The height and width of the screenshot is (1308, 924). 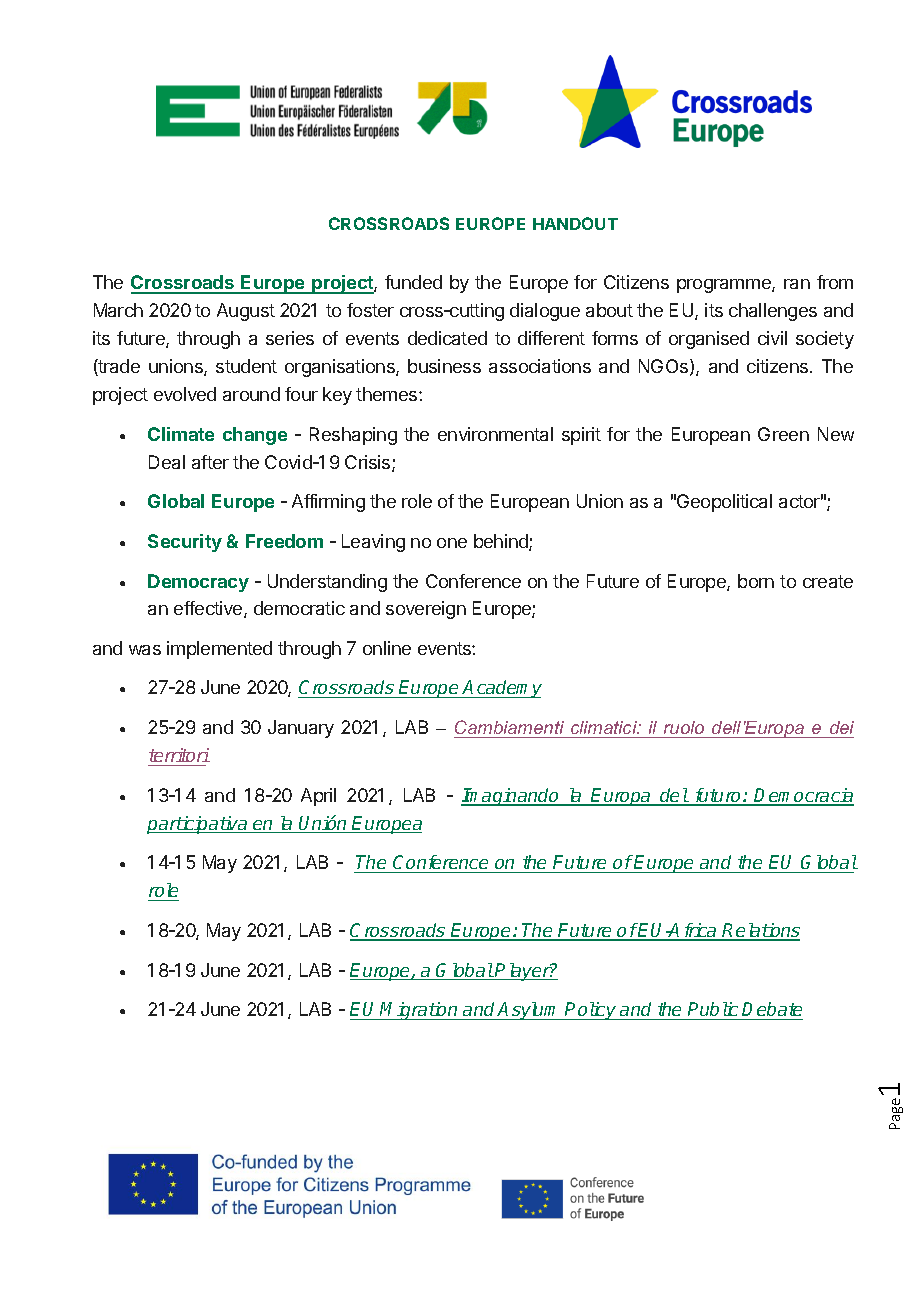 What do you see at coordinates (591, 1011) in the screenshot?
I see `Policy` at bounding box center [591, 1011].
